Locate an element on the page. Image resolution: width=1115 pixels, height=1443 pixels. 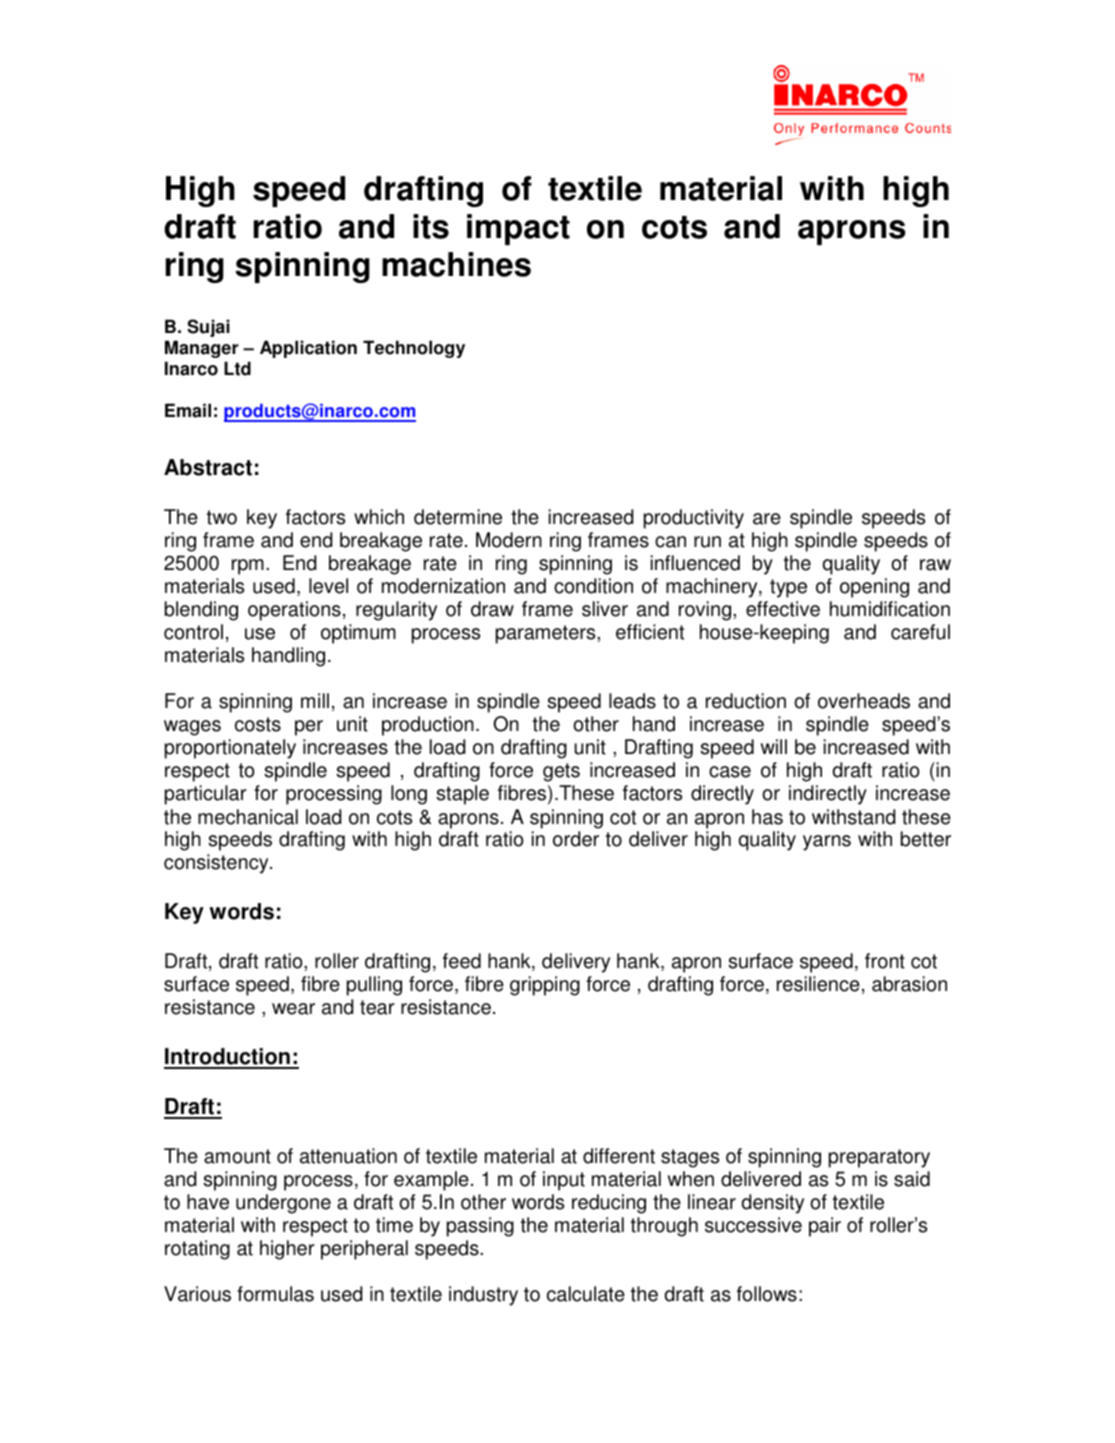
opening is located at coordinates (874, 588).
